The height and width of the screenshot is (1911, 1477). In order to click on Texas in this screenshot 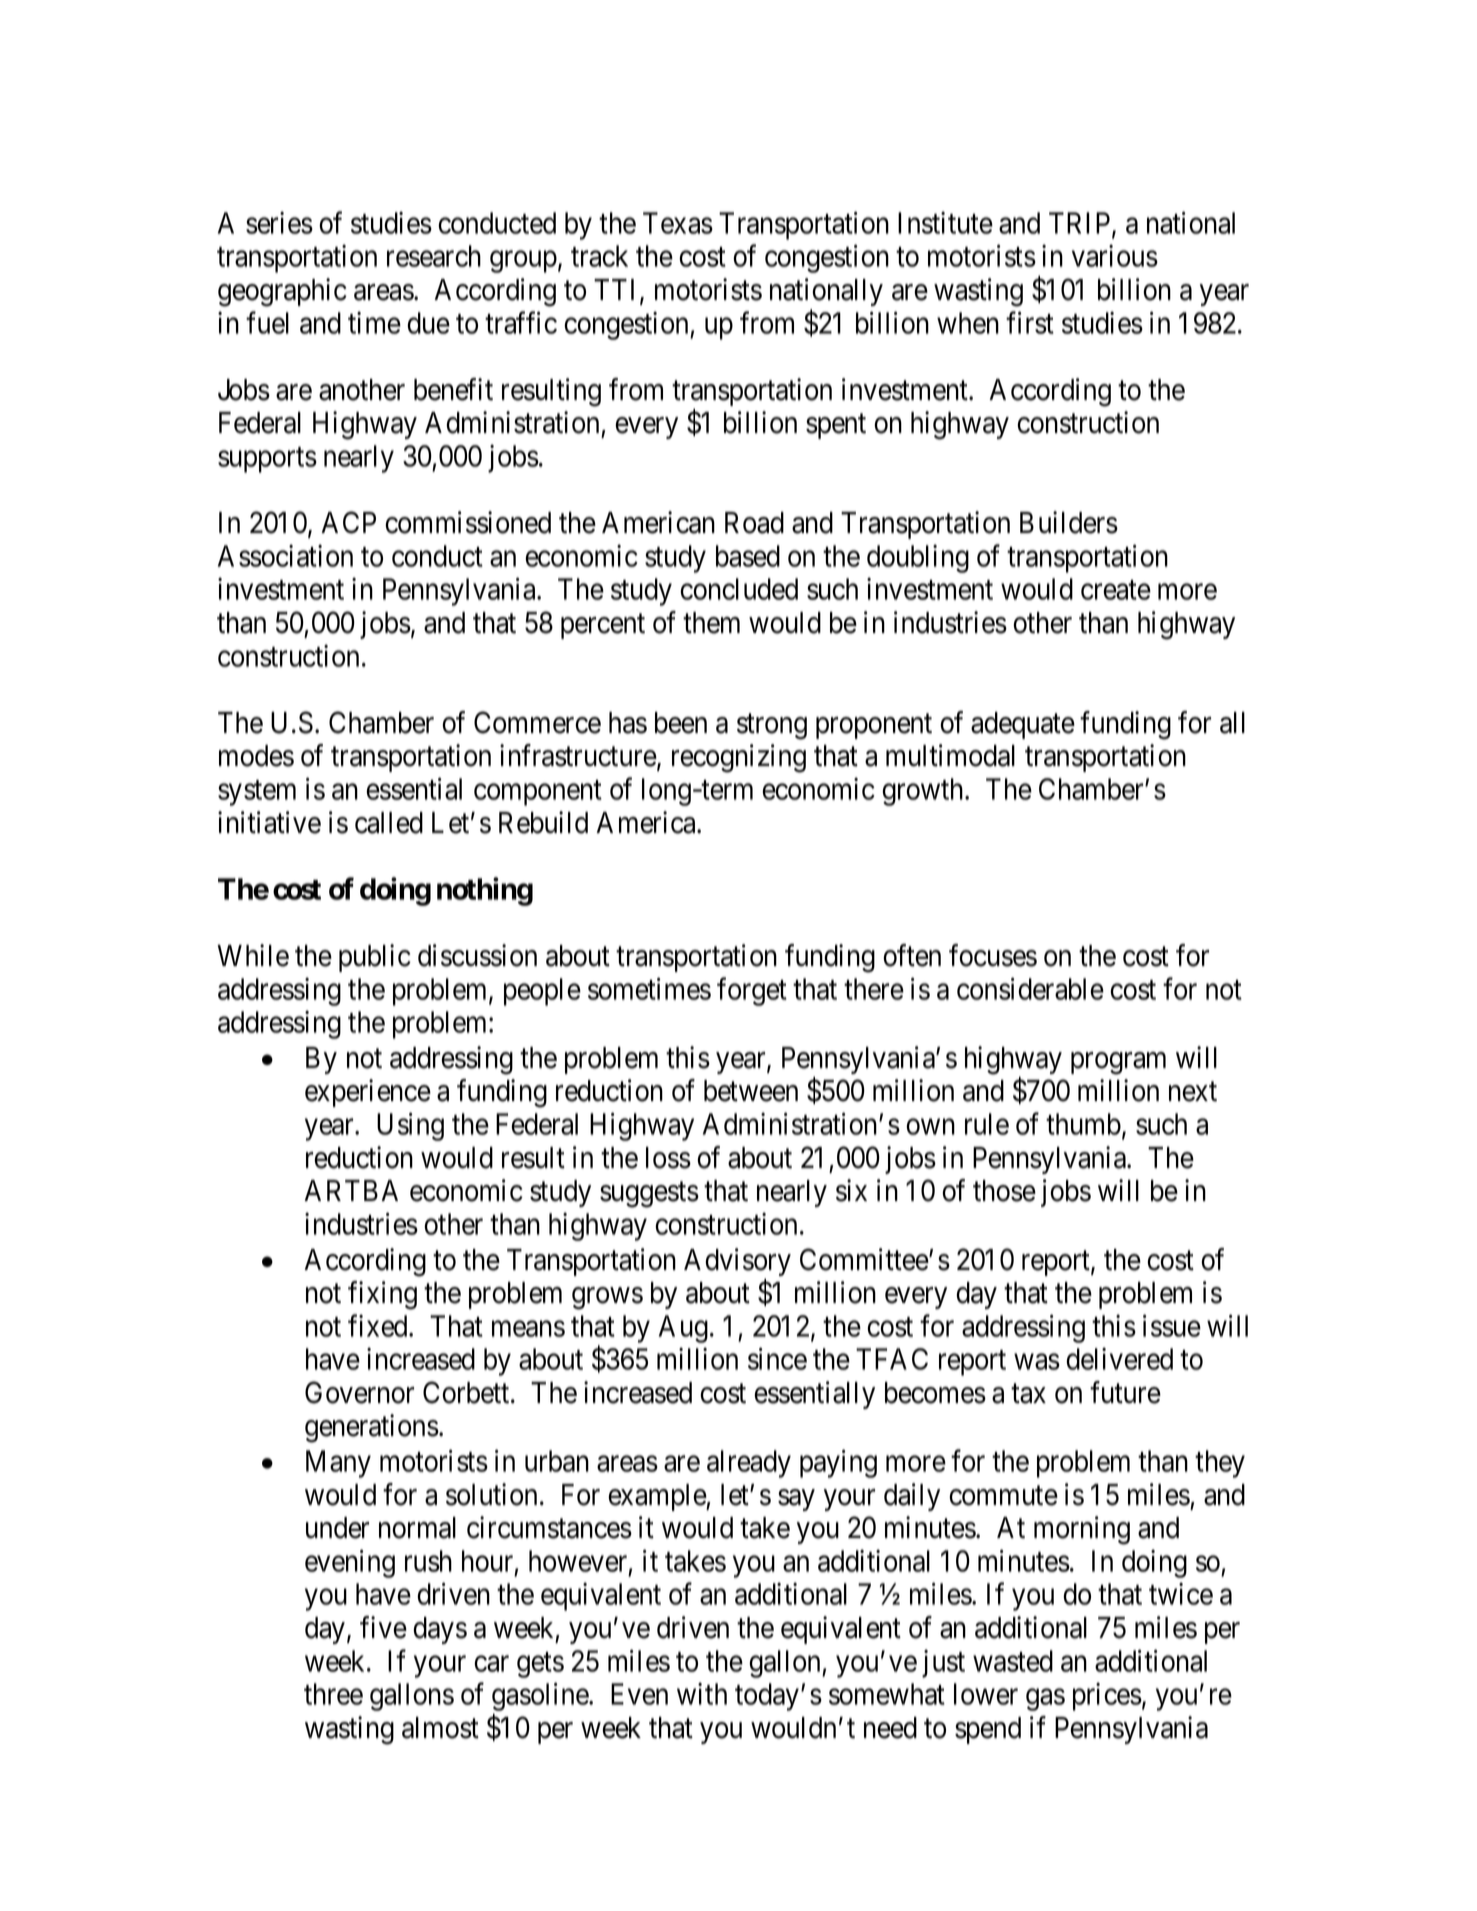, I will do `click(678, 223)`.
